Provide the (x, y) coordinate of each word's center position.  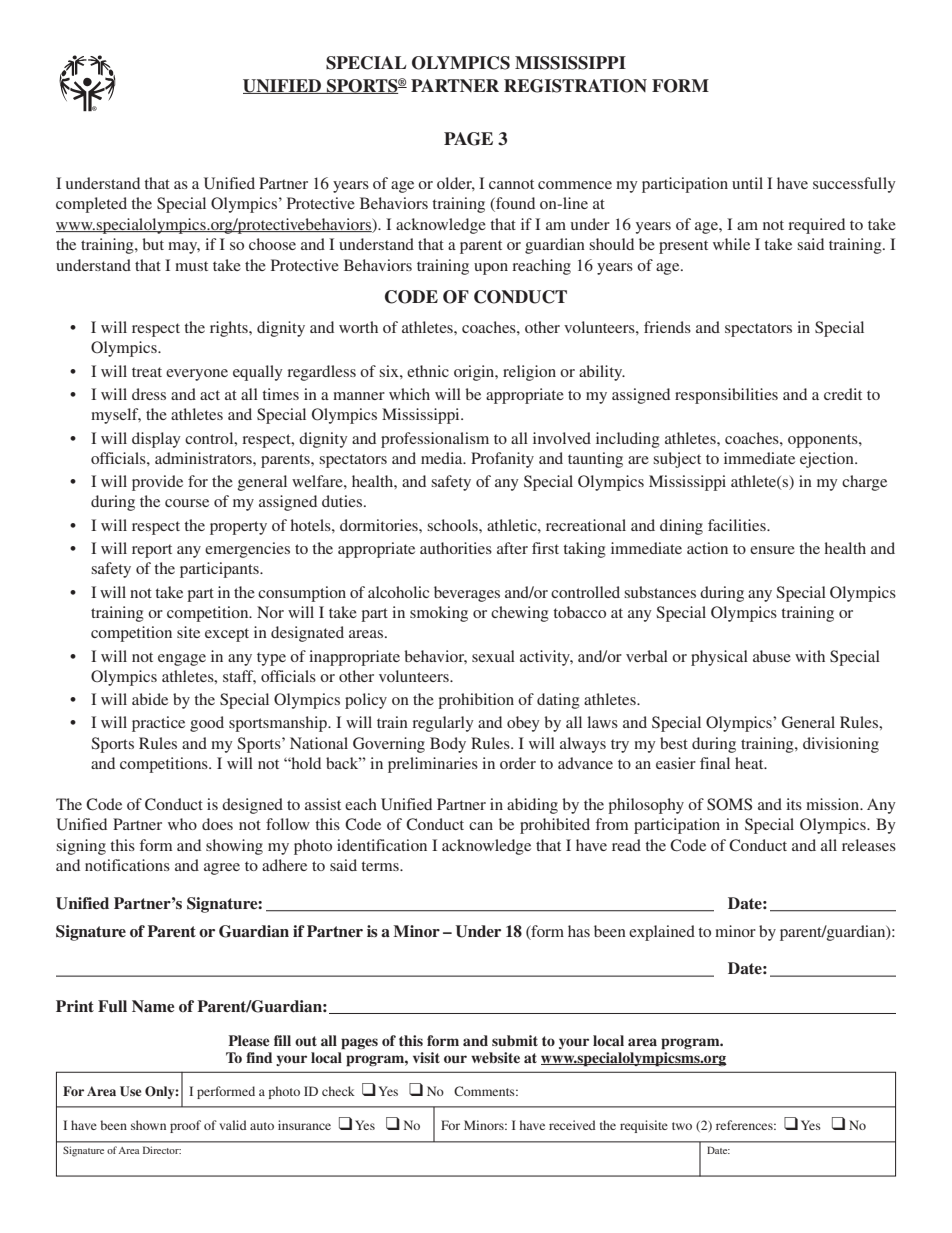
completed (91, 205)
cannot (511, 184)
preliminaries (433, 765)
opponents (824, 441)
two (682, 1126)
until (747, 183)
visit (426, 1057)
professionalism (435, 440)
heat (750, 763)
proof (185, 1126)
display (156, 440)
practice (158, 724)
